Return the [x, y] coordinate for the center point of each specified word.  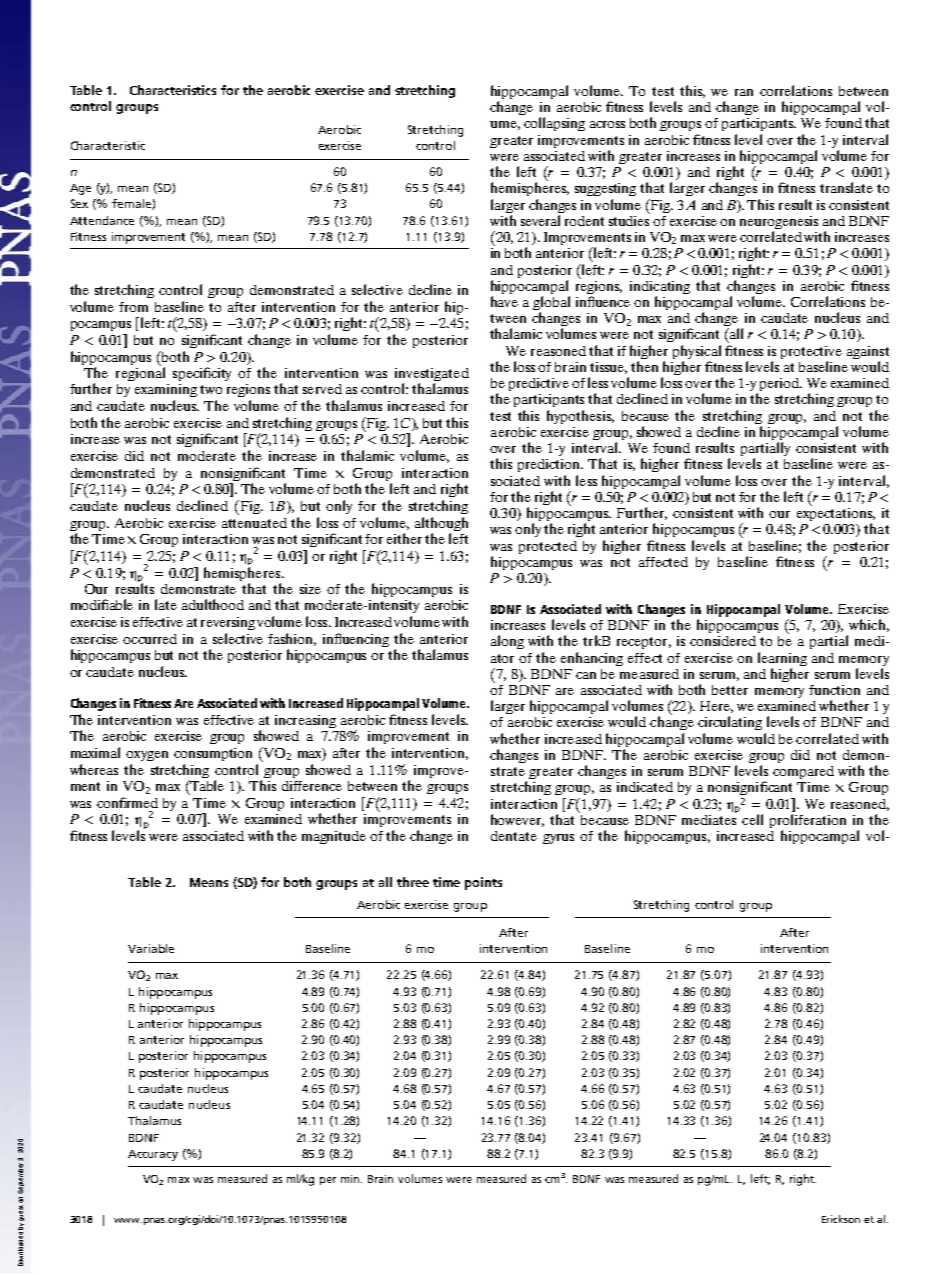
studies [629, 219]
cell [752, 819]
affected [663, 562]
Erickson [841, 1219]
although [441, 524]
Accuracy [153, 1155]
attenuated [254, 523]
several [540, 220]
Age [80, 189]
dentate [514, 836]
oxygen [147, 756]
